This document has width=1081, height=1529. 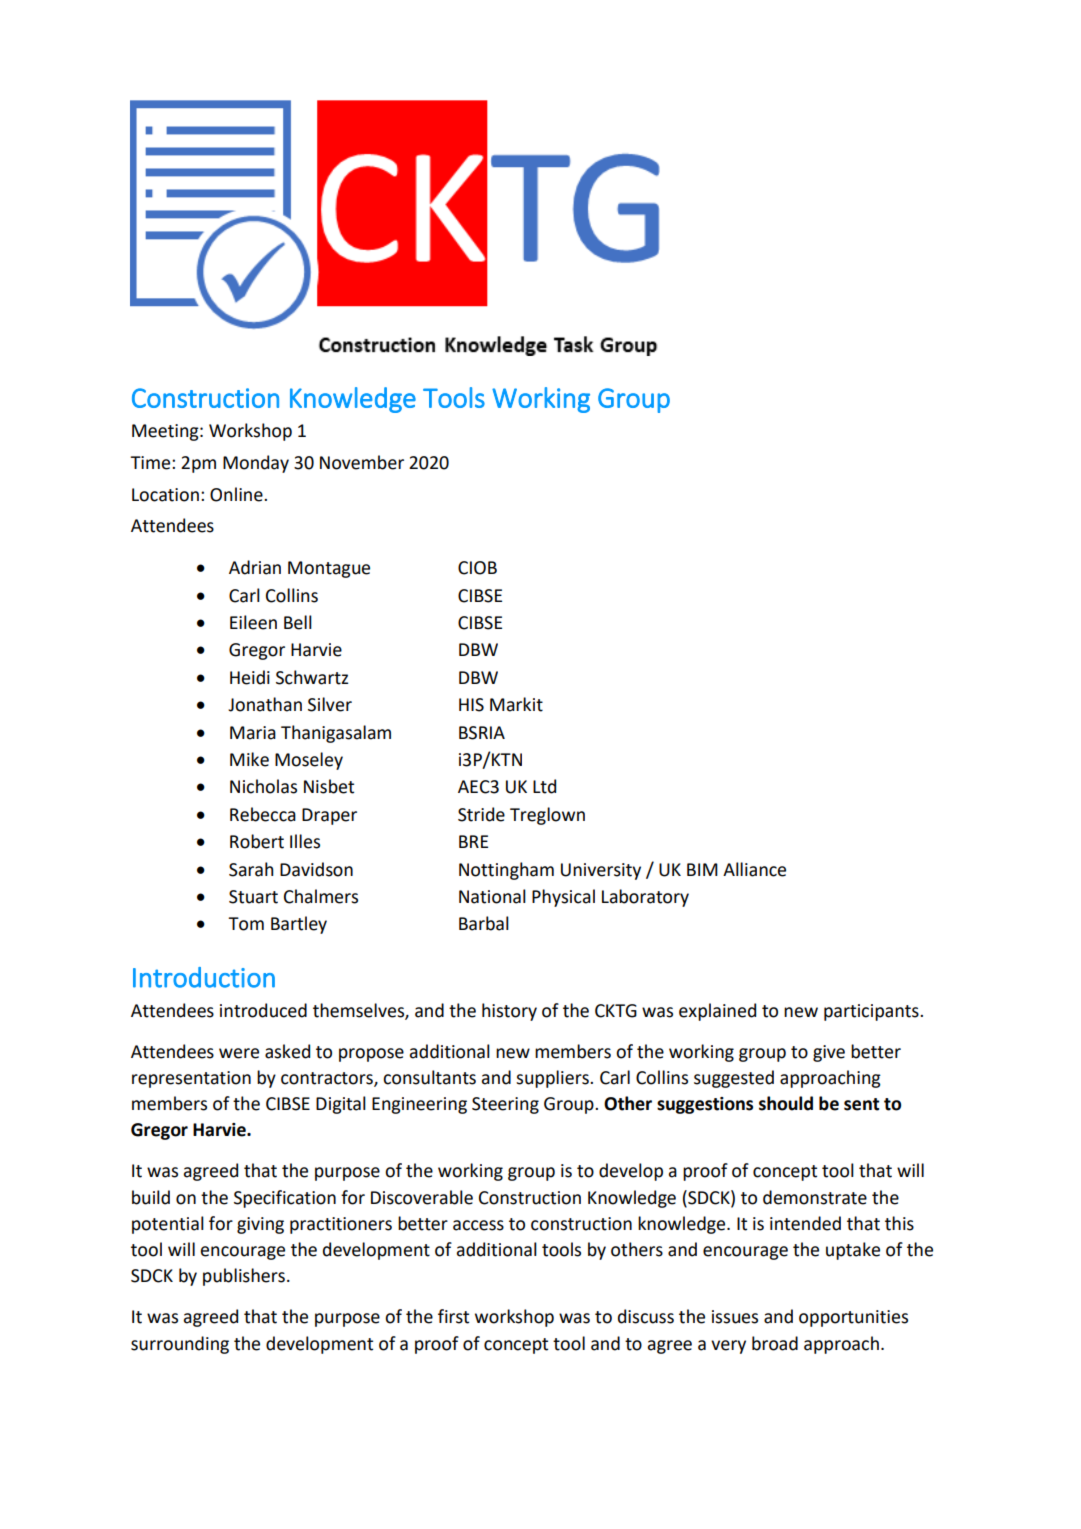 I want to click on were, so click(x=239, y=1053).
